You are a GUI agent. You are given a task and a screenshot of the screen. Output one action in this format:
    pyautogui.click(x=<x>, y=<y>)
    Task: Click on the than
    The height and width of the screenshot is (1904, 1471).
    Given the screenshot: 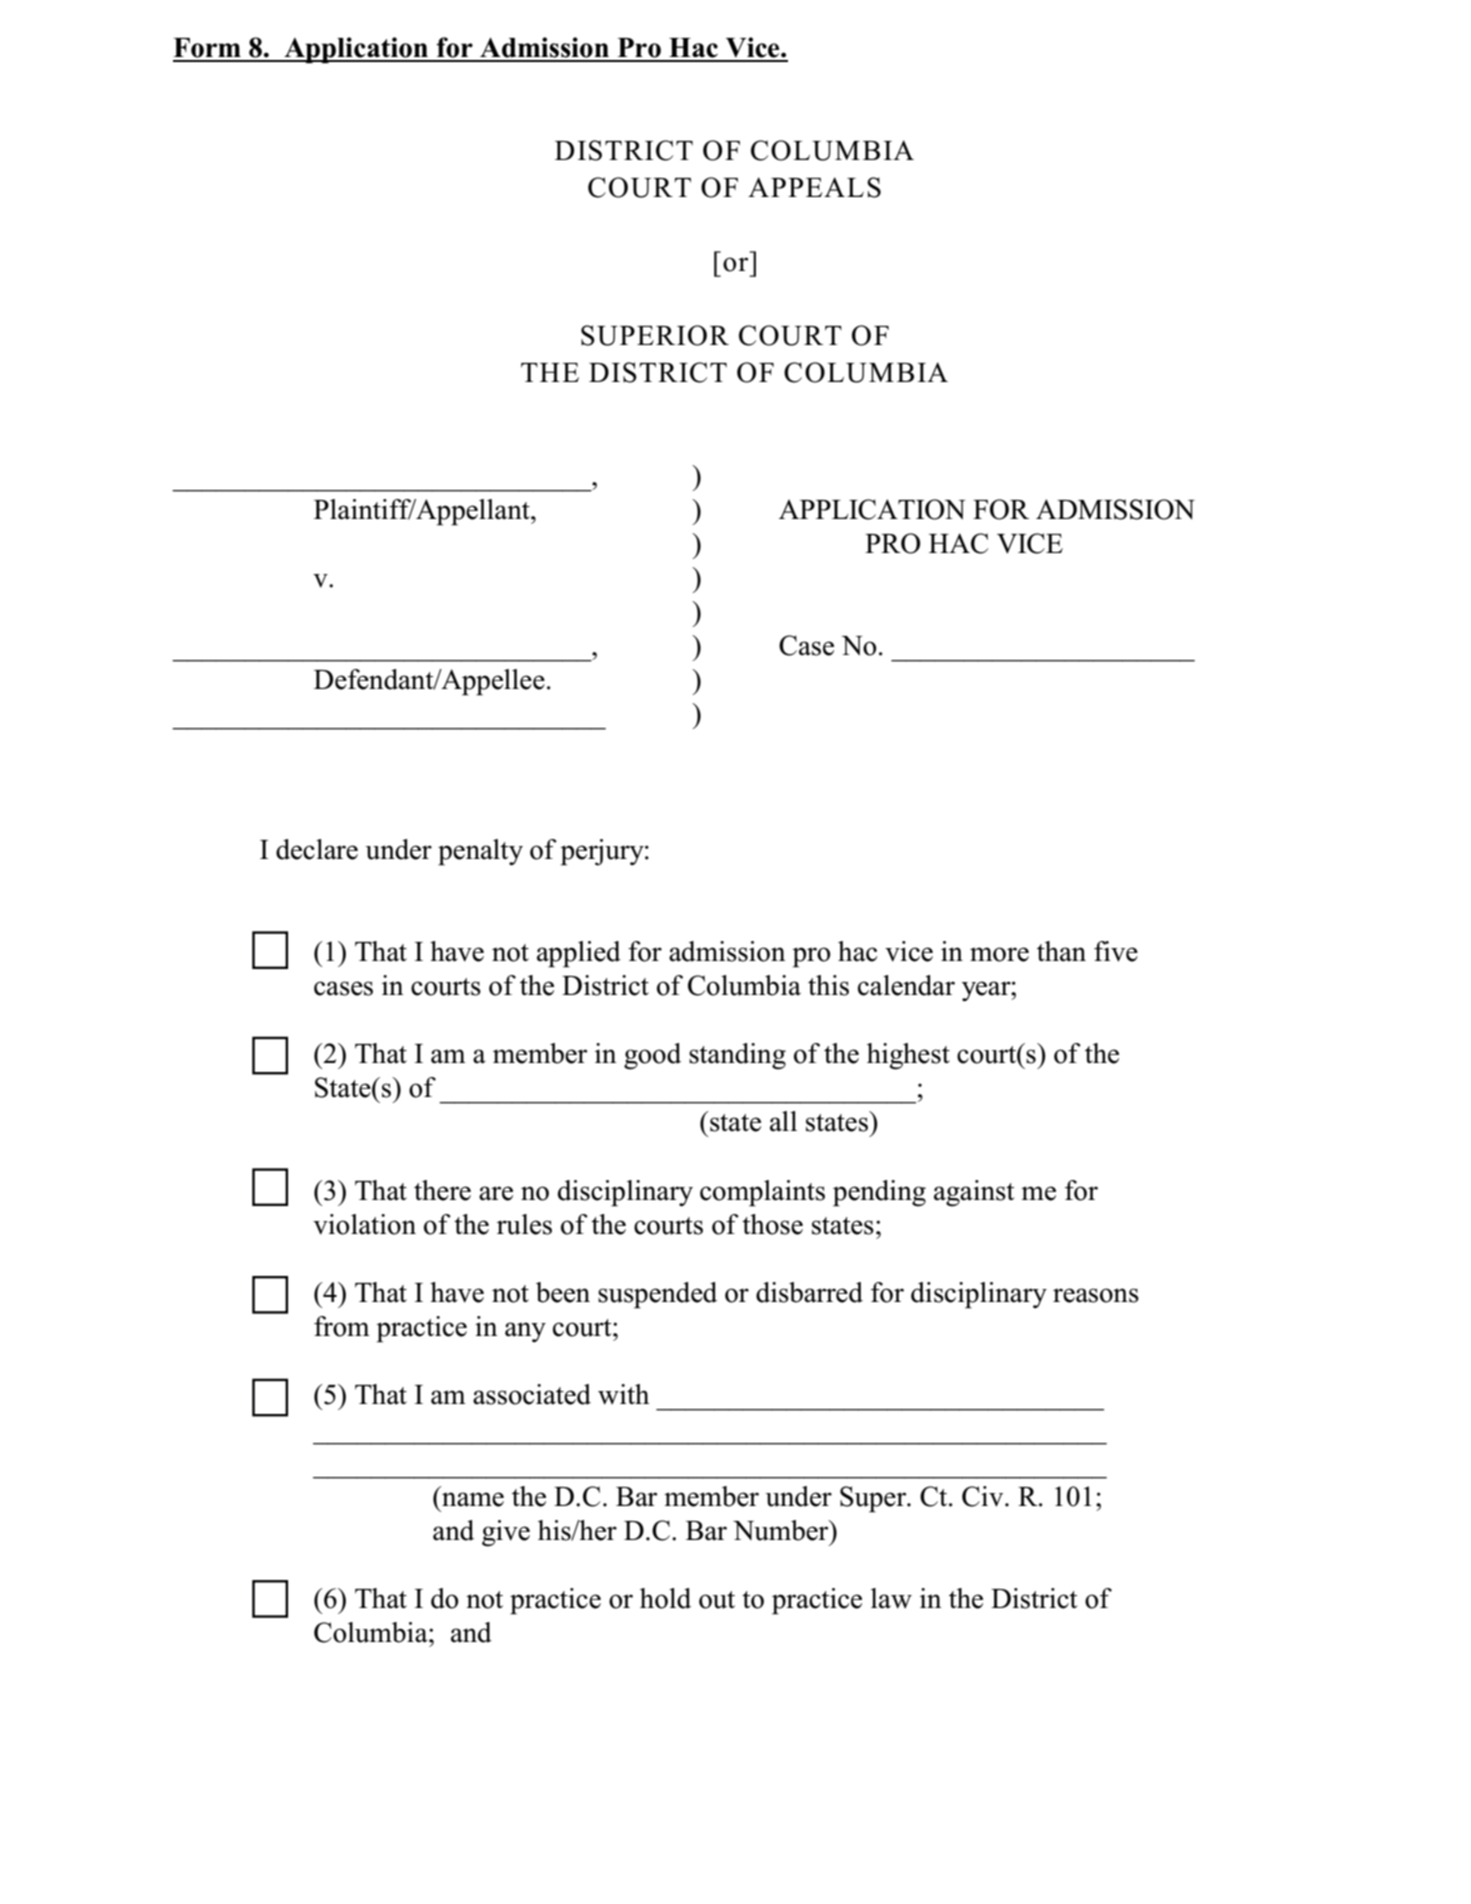 What is the action you would take?
    pyautogui.click(x=1061, y=951)
